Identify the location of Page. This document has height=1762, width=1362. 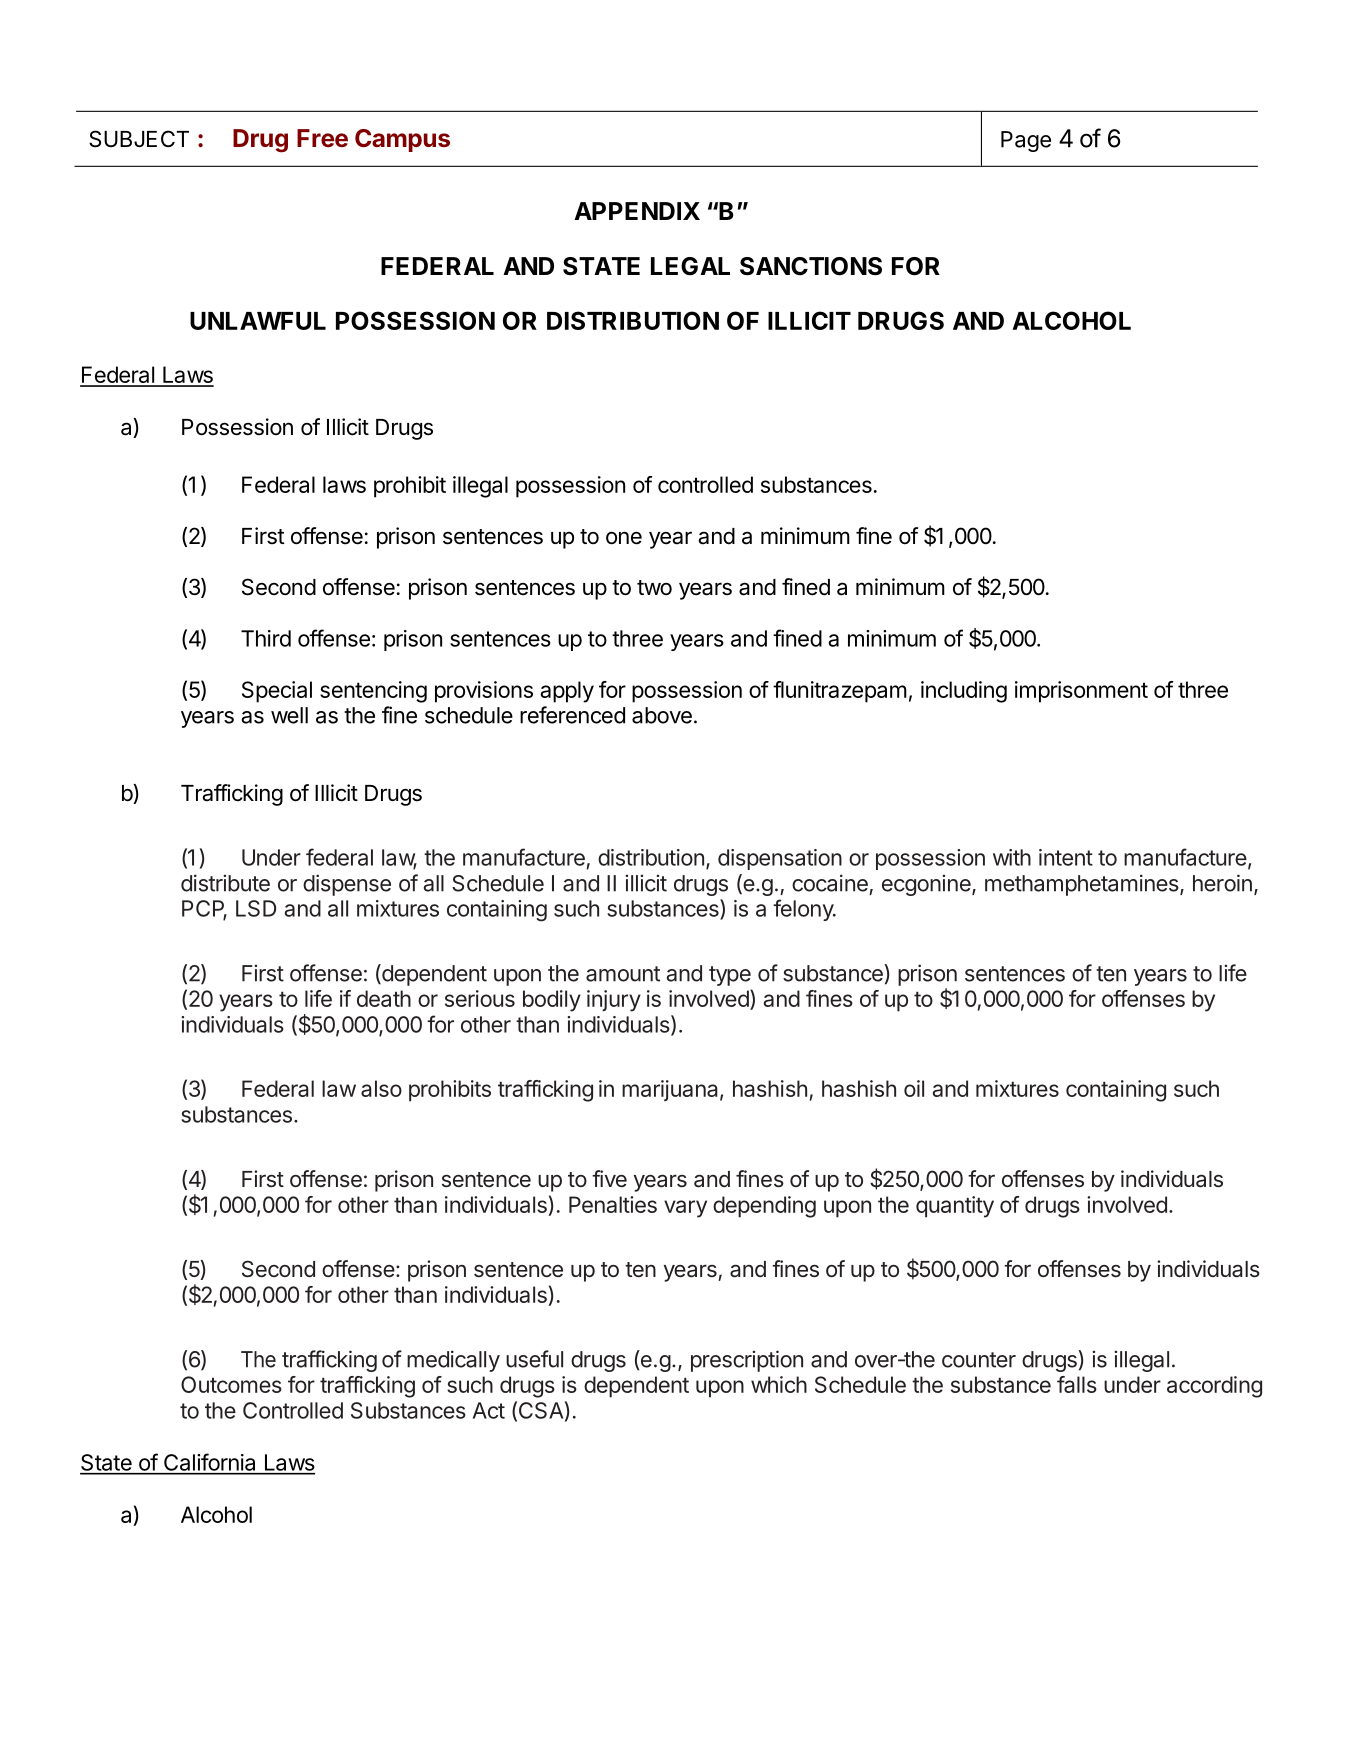
(1026, 141).
